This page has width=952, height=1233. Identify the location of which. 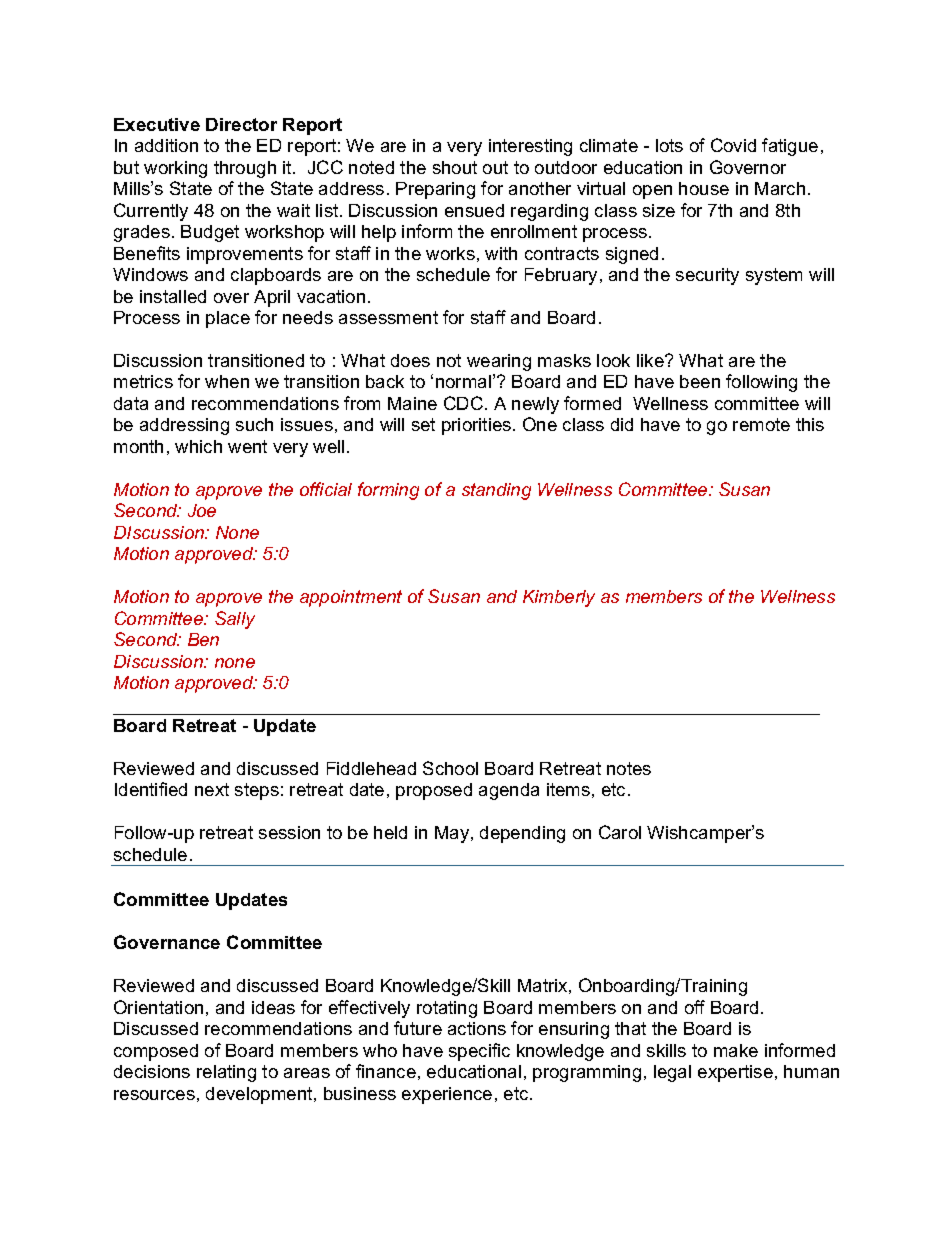
(198, 446).
